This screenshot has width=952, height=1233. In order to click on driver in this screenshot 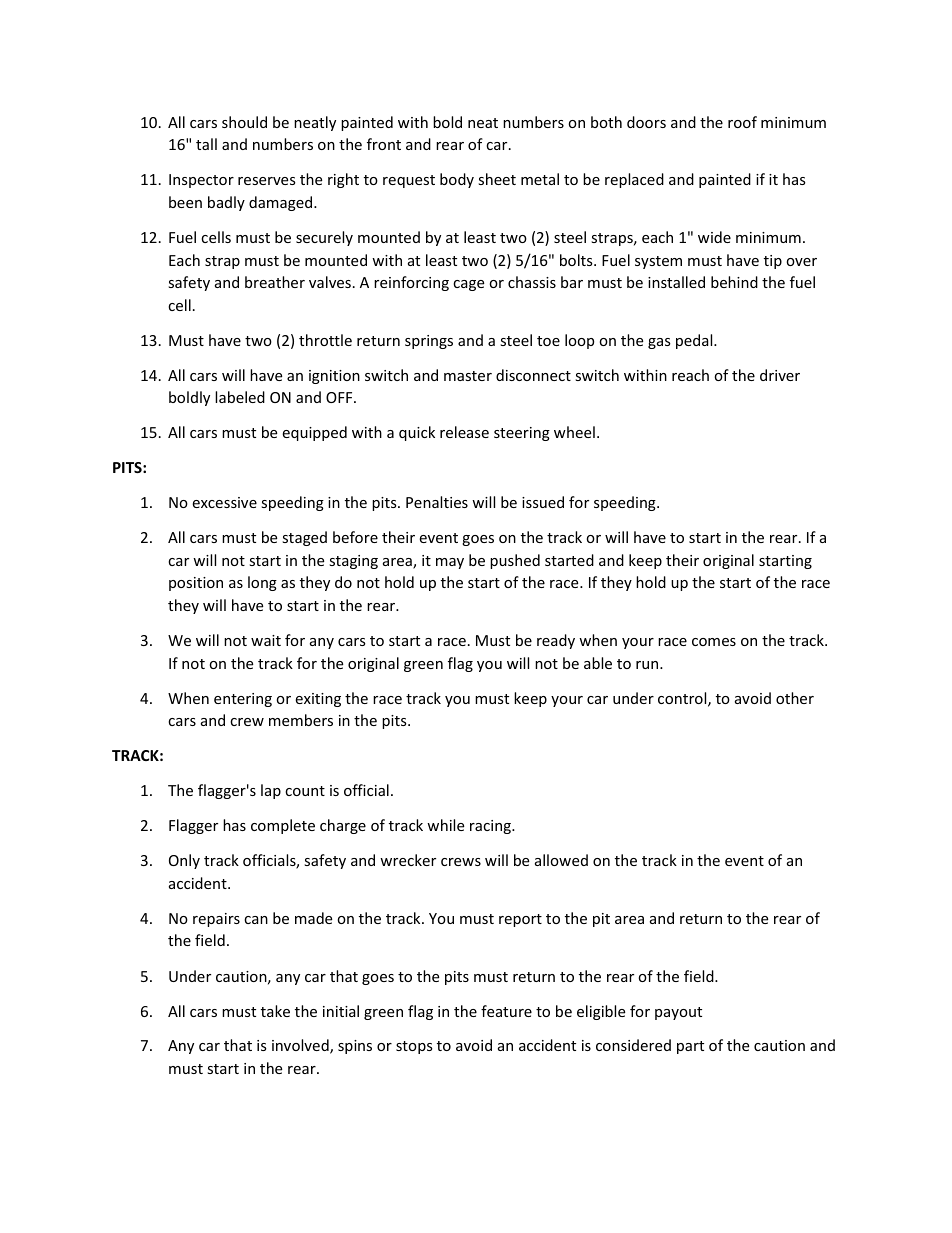, I will do `click(780, 375)`.
